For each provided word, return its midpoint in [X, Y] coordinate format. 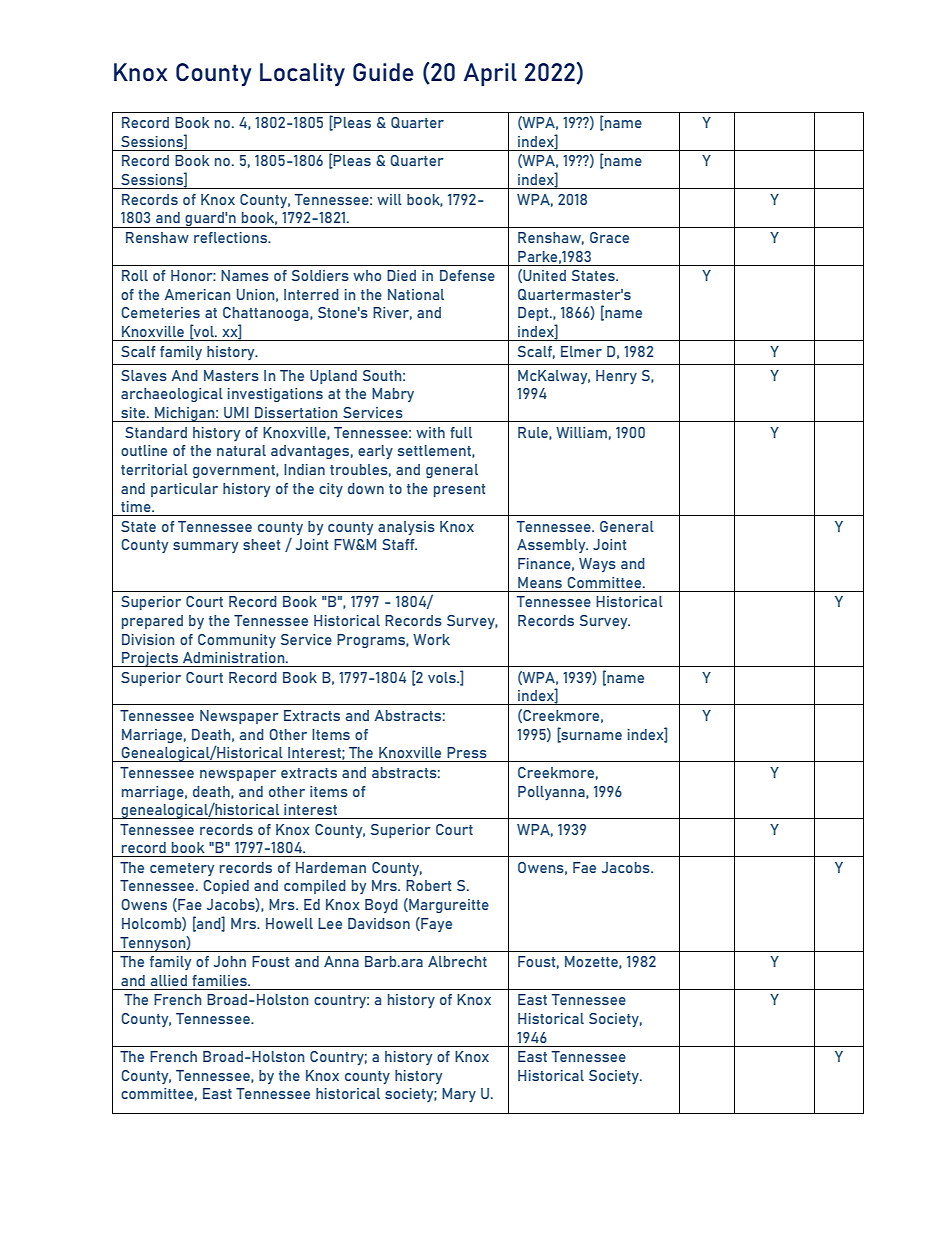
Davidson [379, 923]
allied [169, 980]
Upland [333, 377]
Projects [150, 659]
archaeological [172, 395]
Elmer [581, 351]
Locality [302, 74]
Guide [383, 72]
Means [540, 582]
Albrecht [457, 961]
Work [431, 639]
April [490, 74]
